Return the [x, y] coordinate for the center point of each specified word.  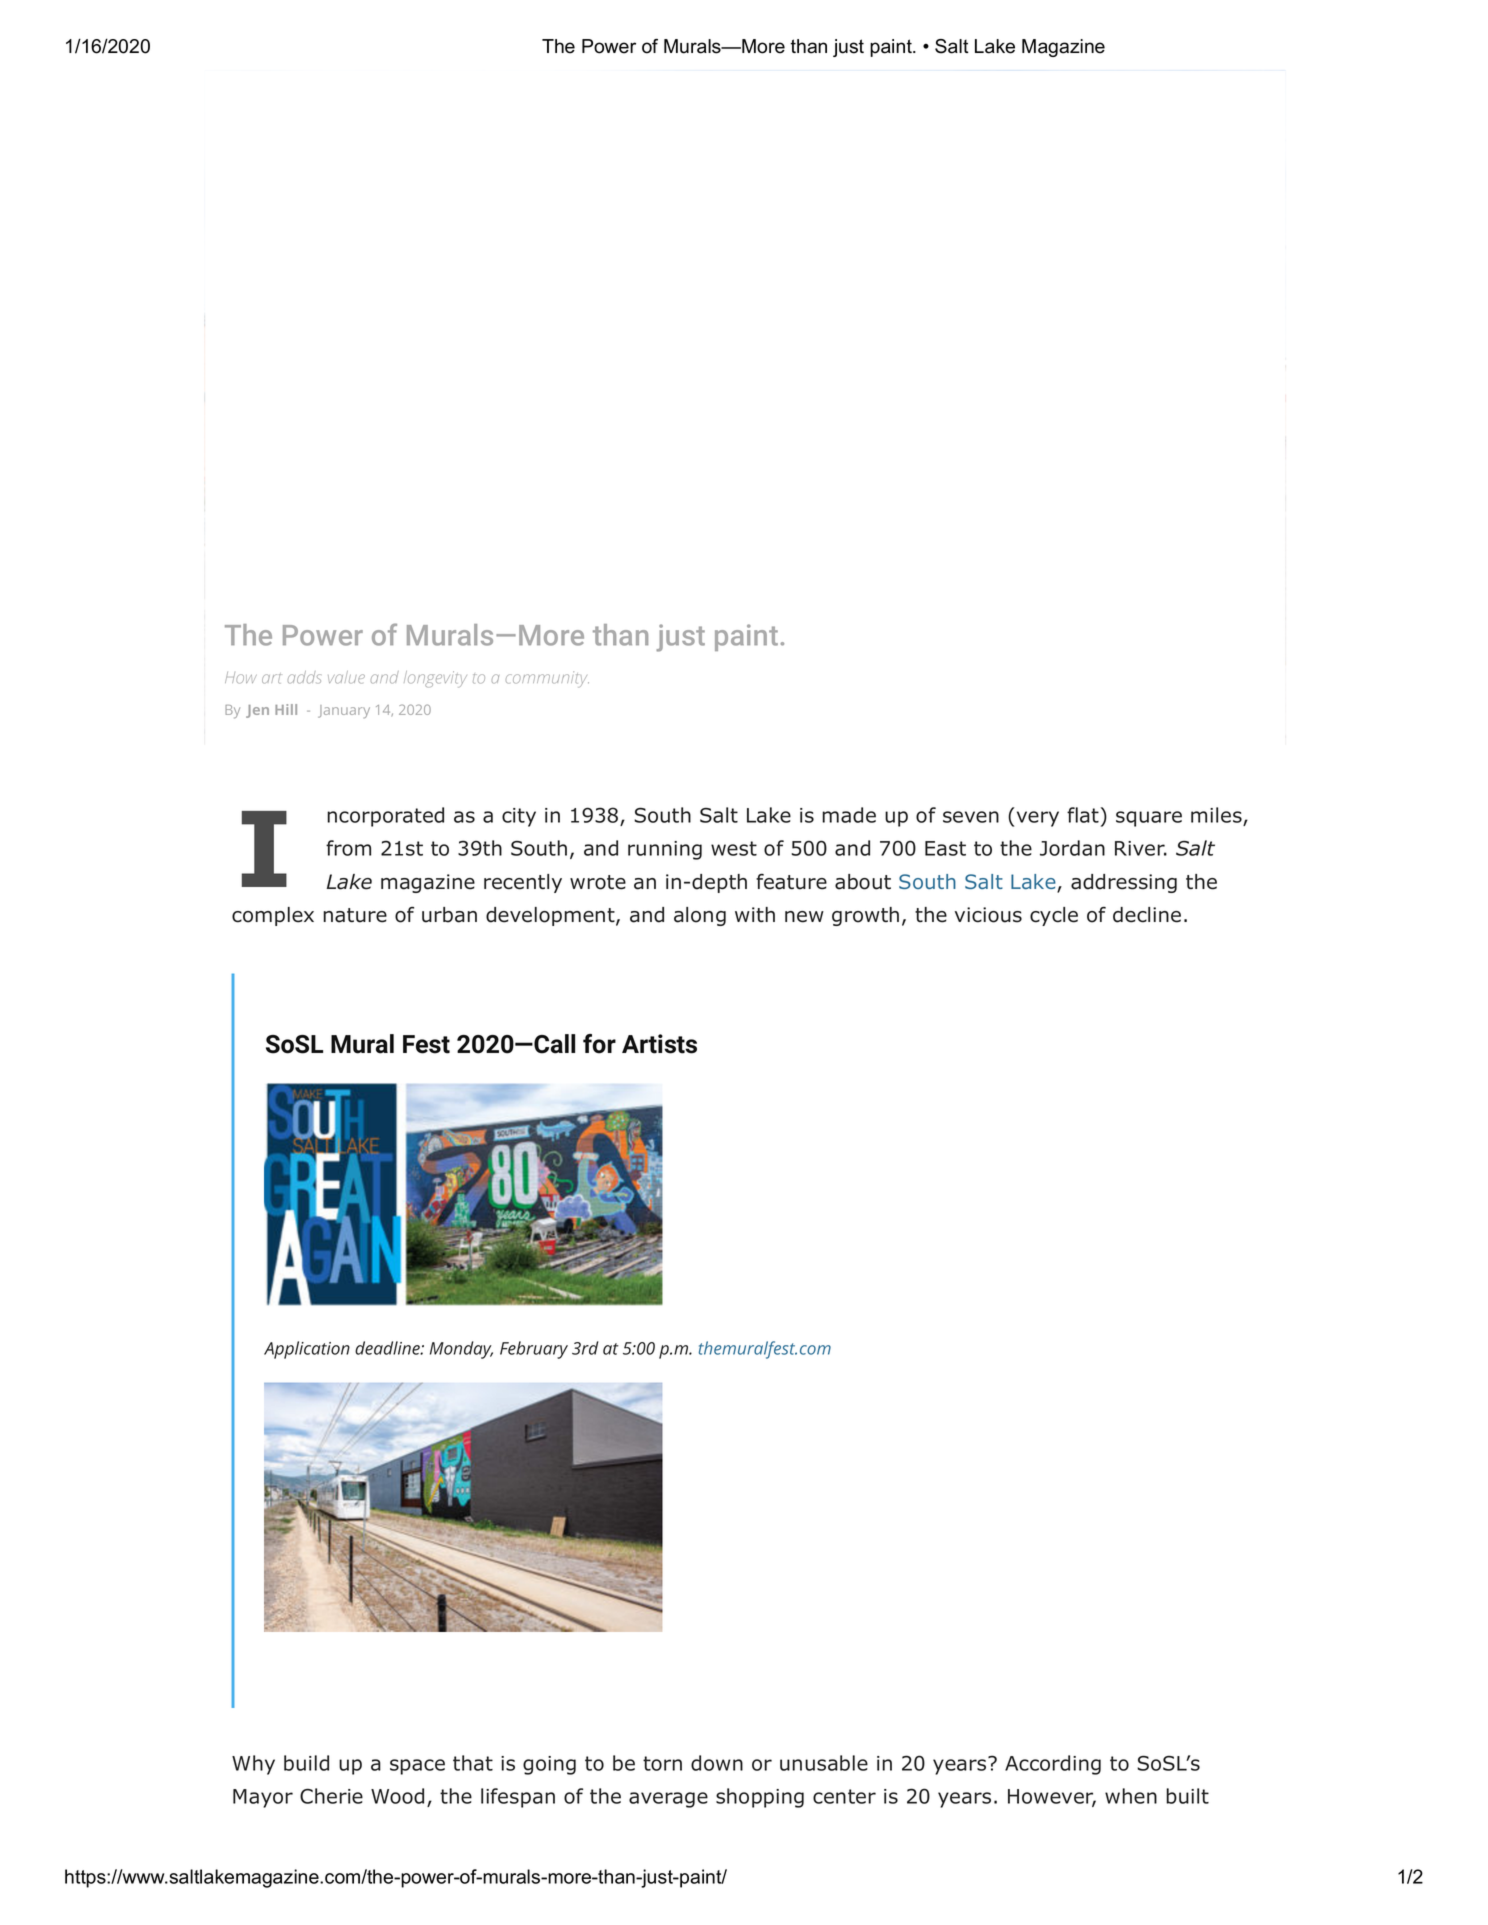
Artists [659, 1044]
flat [1083, 815]
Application [307, 1350]
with [755, 915]
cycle [1054, 916]
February [534, 1350]
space [417, 1767]
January [344, 712]
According [1053, 1765]
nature [355, 915]
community [547, 679]
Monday [461, 1350]
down [717, 1763]
